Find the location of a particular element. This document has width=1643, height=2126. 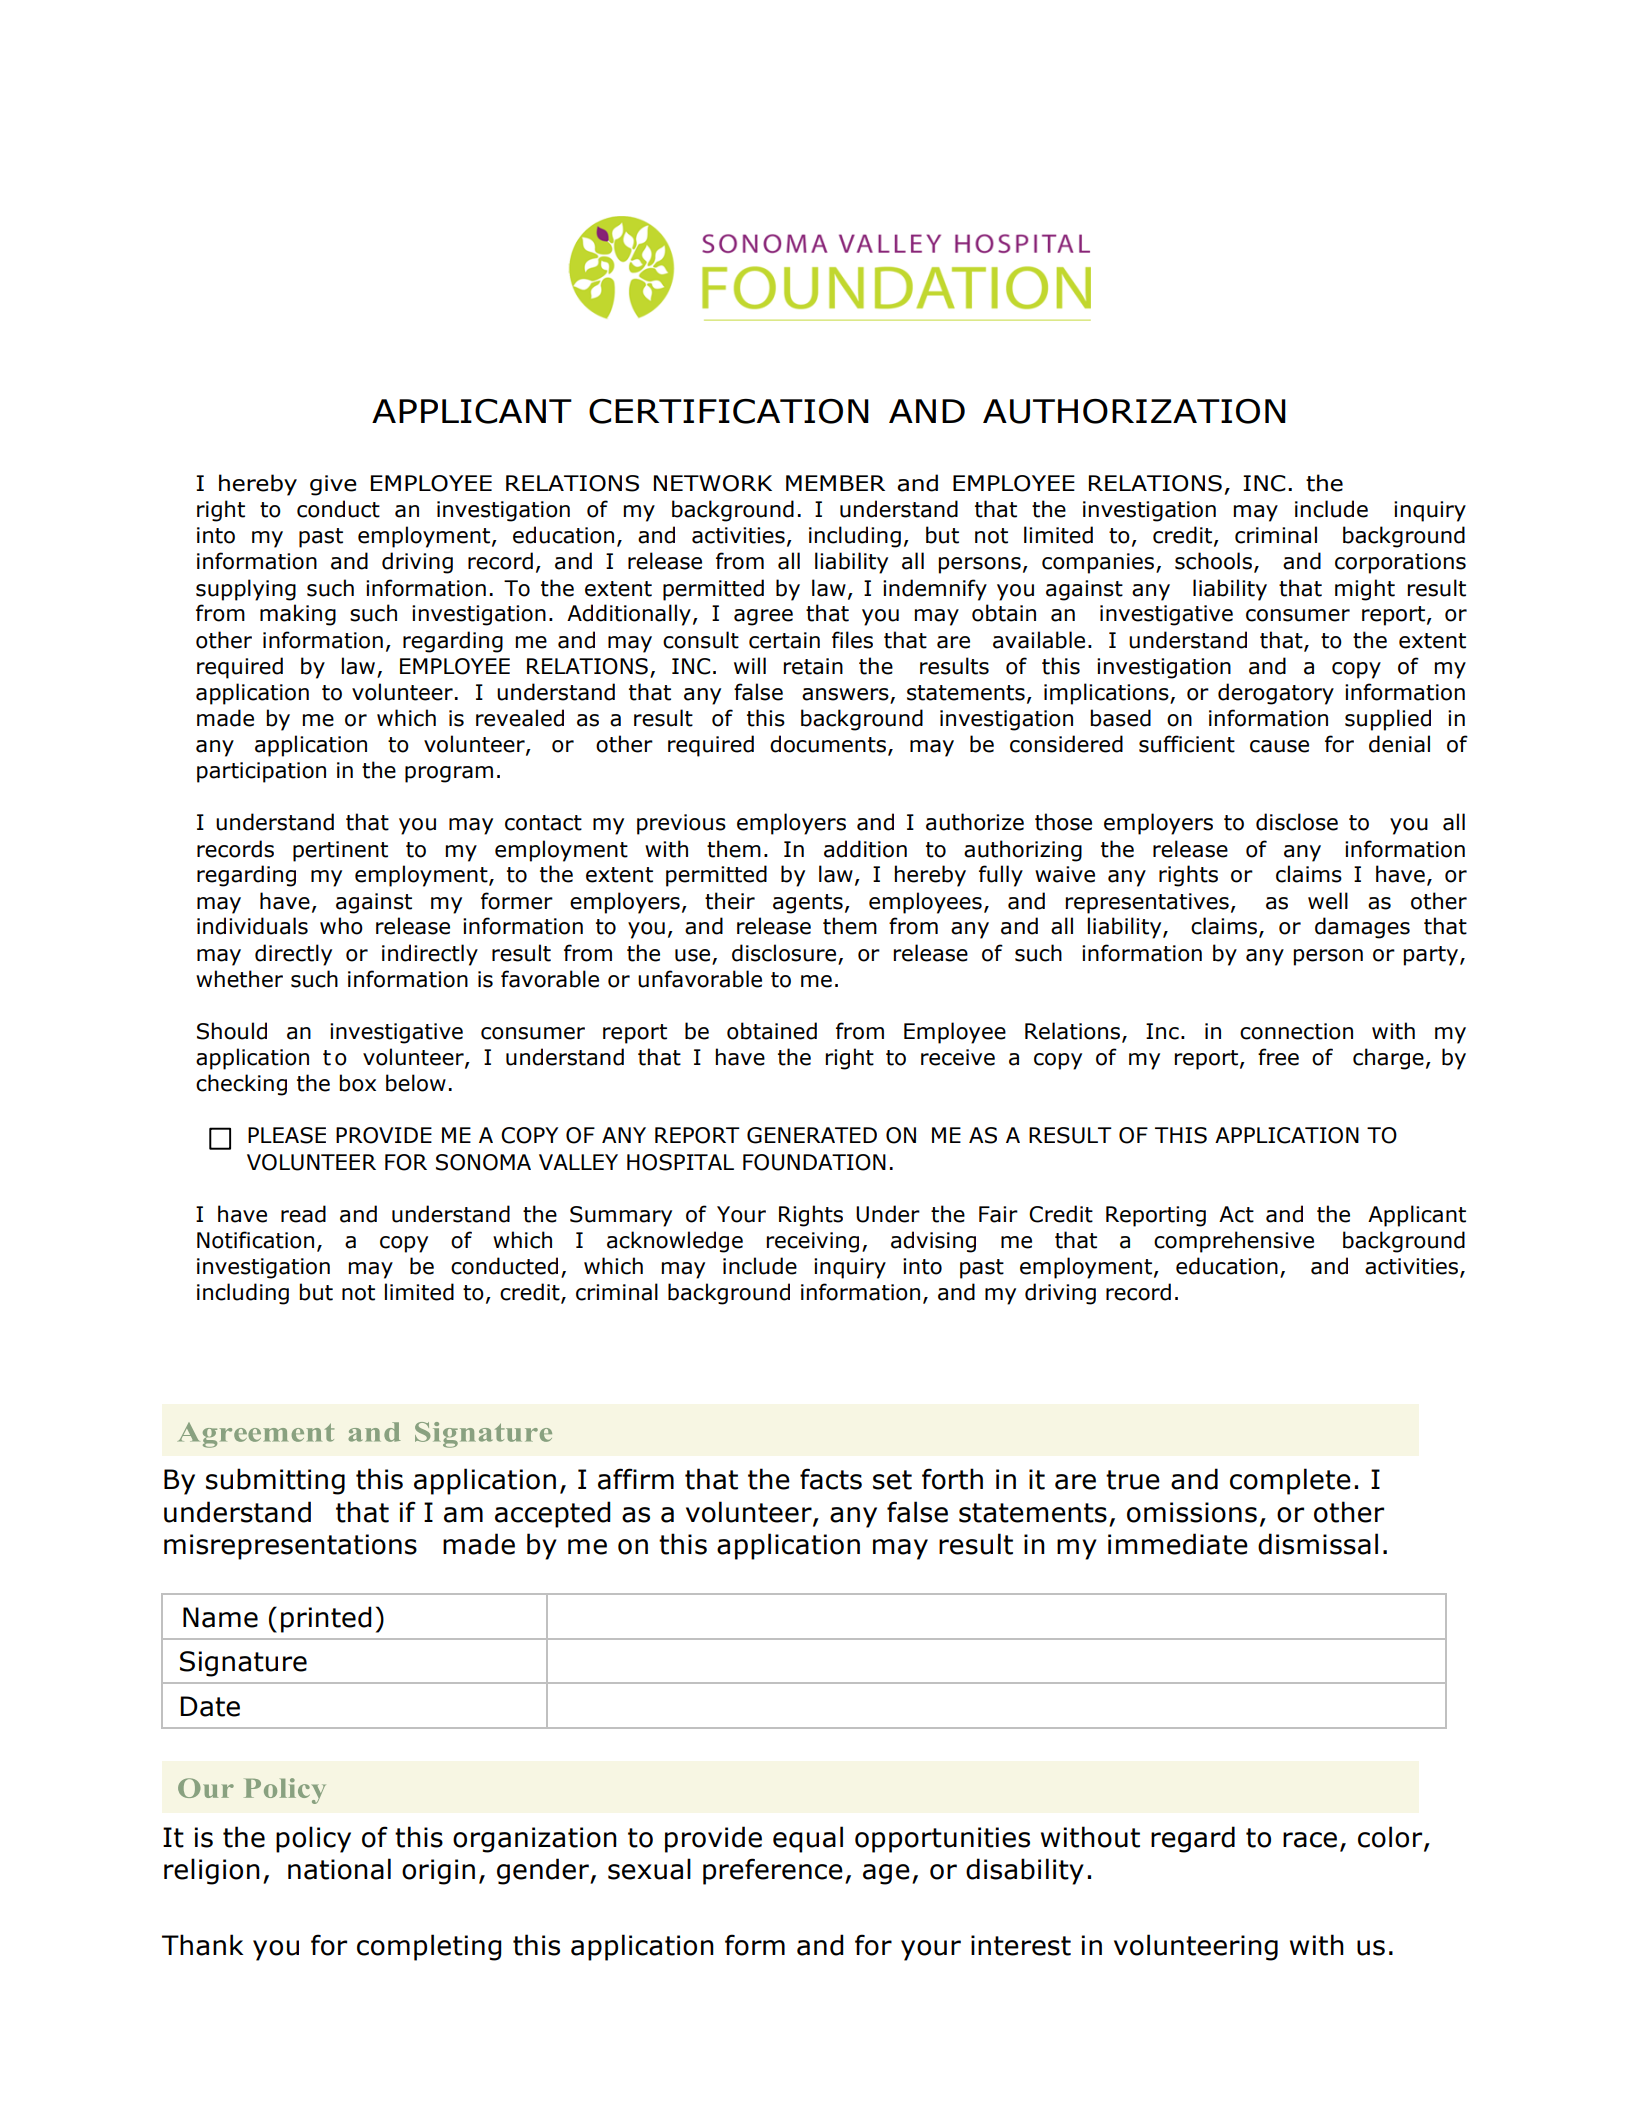

give is located at coordinates (333, 485).
